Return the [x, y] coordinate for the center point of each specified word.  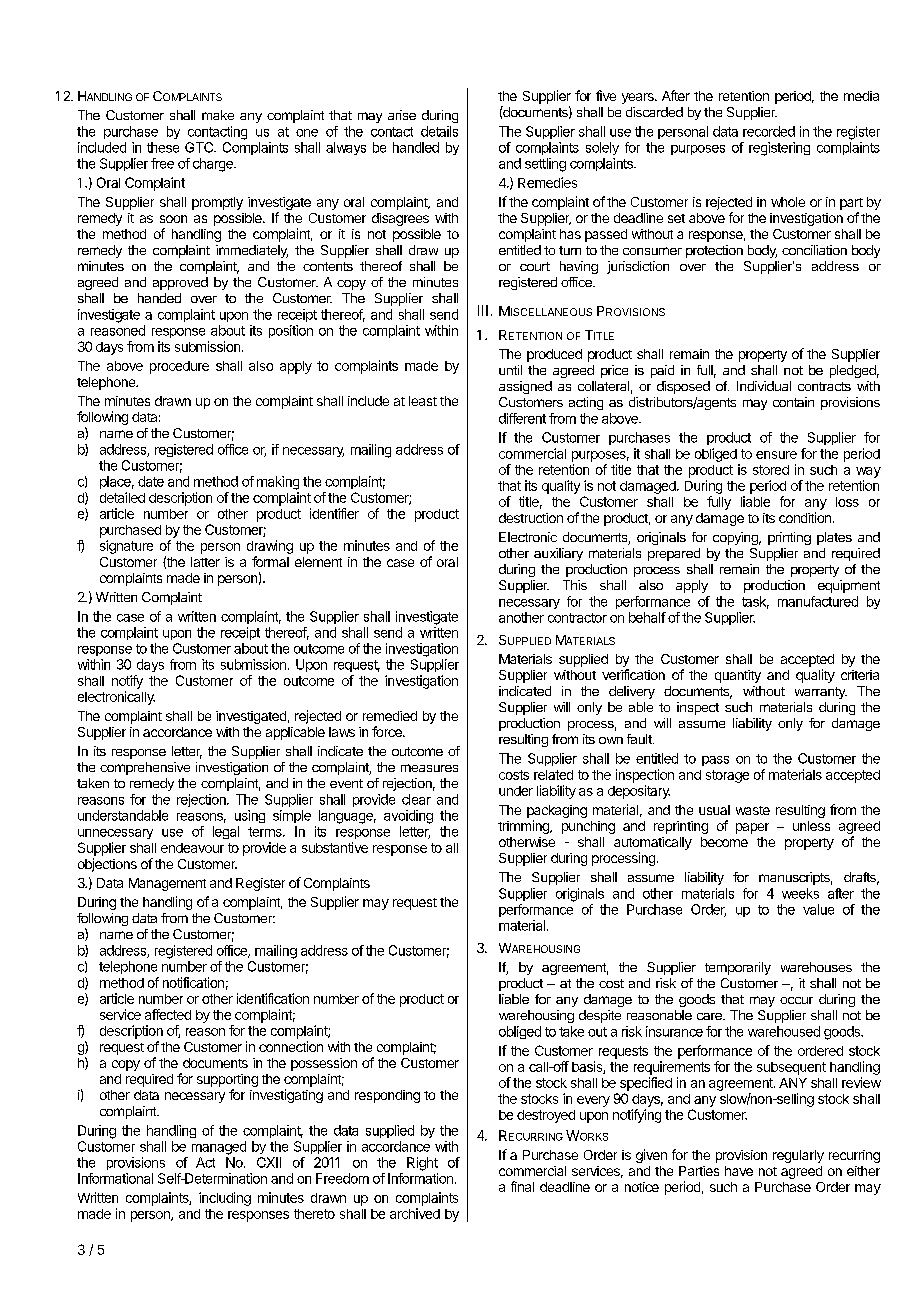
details [439, 131]
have [739, 1171]
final [522, 1186]
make [218, 115]
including [225, 1199]
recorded [769, 131]
